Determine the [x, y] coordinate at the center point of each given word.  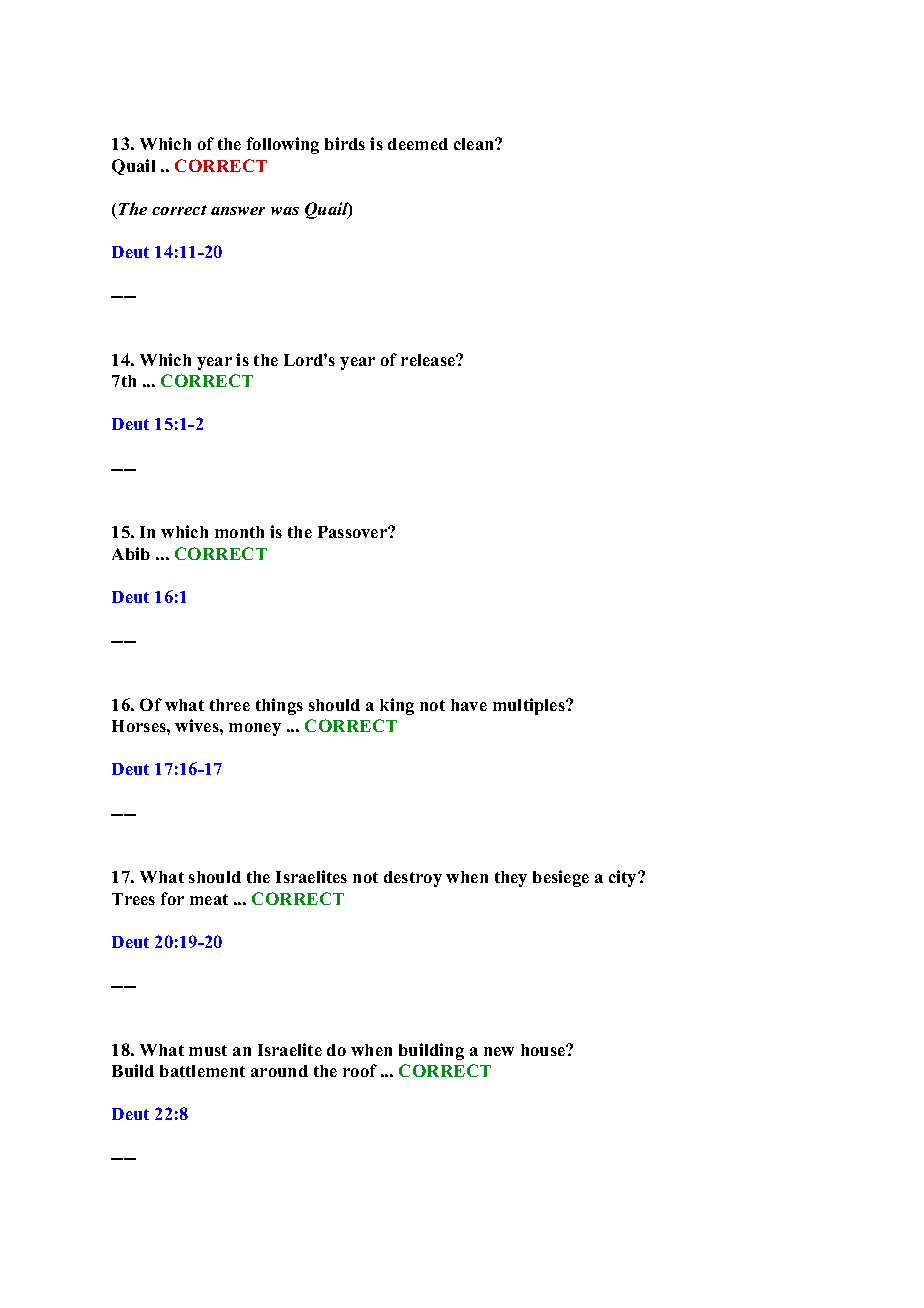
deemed [418, 144]
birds [345, 143]
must [208, 1050]
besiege [561, 878]
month [239, 532]
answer [238, 211]
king [397, 706]
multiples [530, 706]
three [230, 705]
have [469, 705]
